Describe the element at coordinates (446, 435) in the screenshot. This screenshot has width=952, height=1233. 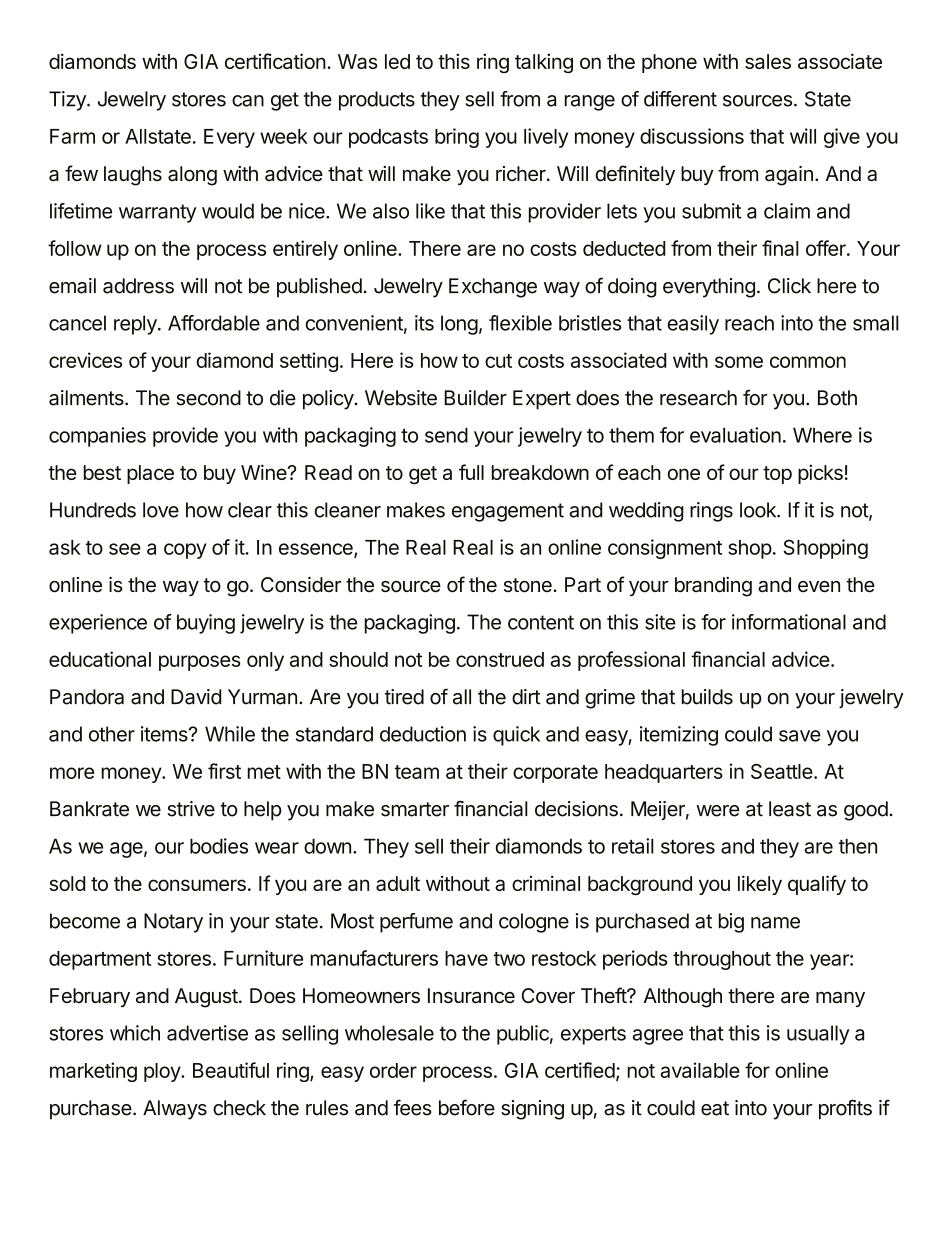
I see `send` at that location.
